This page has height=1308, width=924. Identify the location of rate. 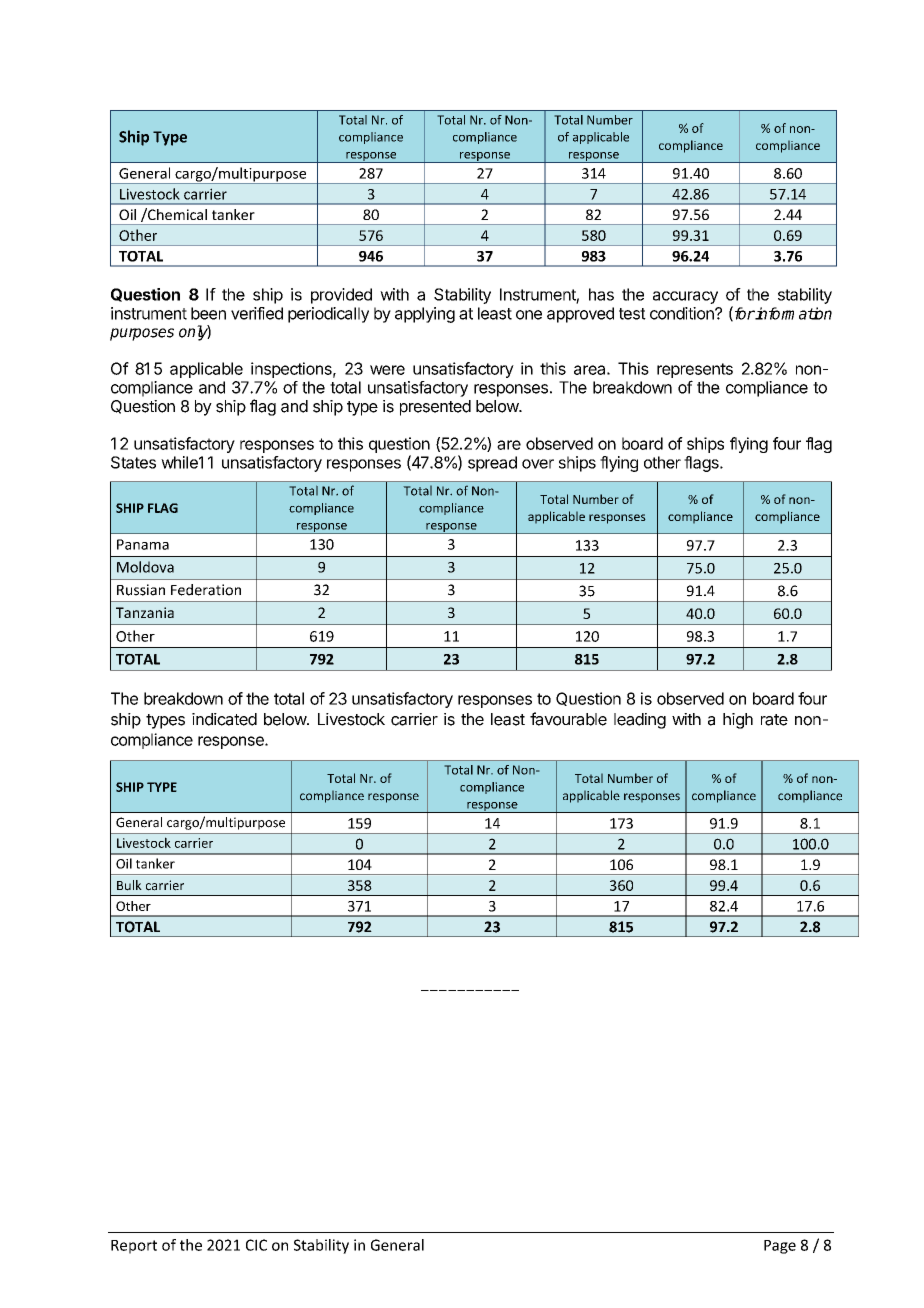
(774, 720).
